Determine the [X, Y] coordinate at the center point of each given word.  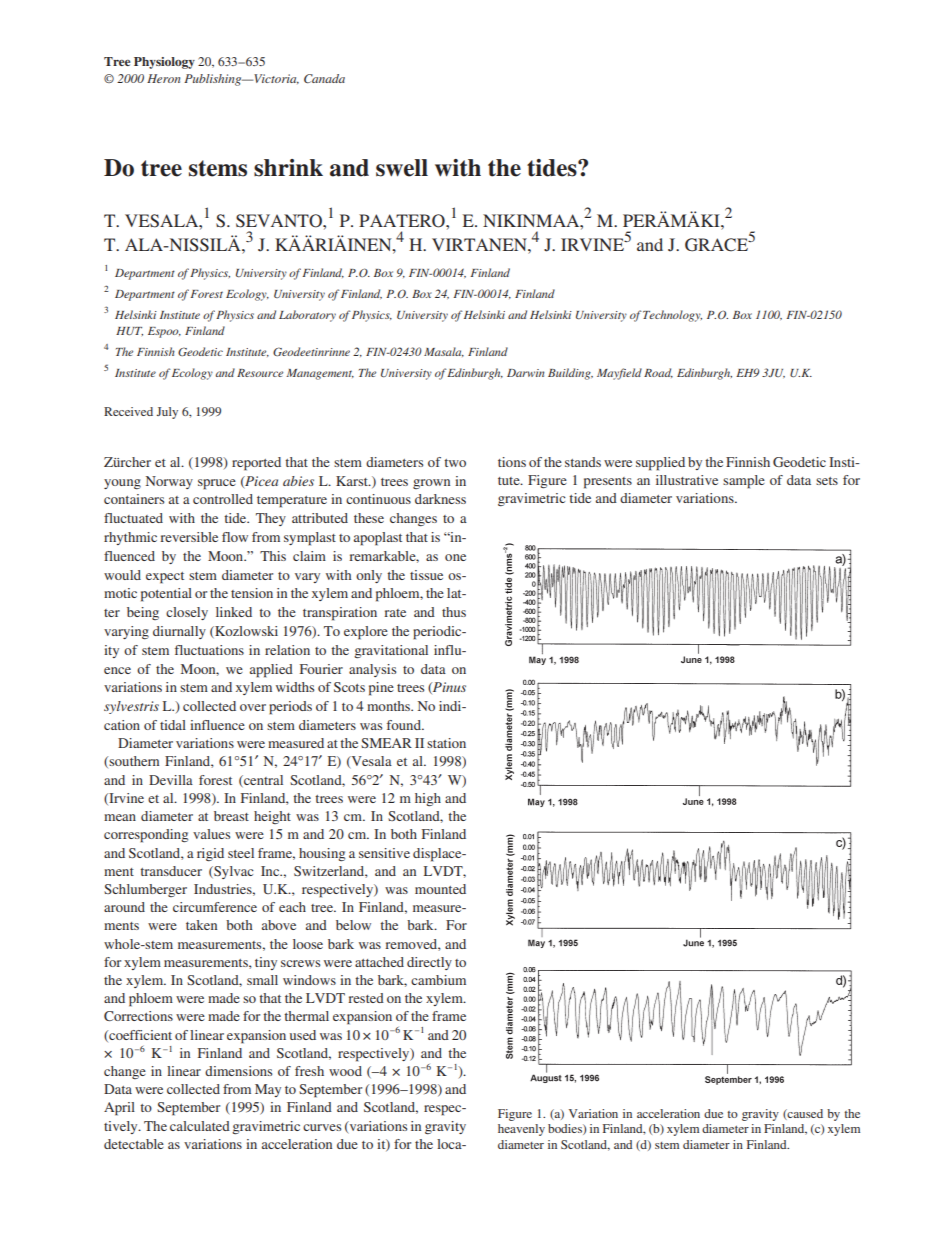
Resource [260, 373]
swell [402, 168]
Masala [444, 352]
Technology [672, 316]
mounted [440, 889]
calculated [200, 1126]
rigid [210, 854]
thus [454, 612]
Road [658, 373]
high [428, 799]
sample [744, 482]
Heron [163, 78]
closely [187, 613]
